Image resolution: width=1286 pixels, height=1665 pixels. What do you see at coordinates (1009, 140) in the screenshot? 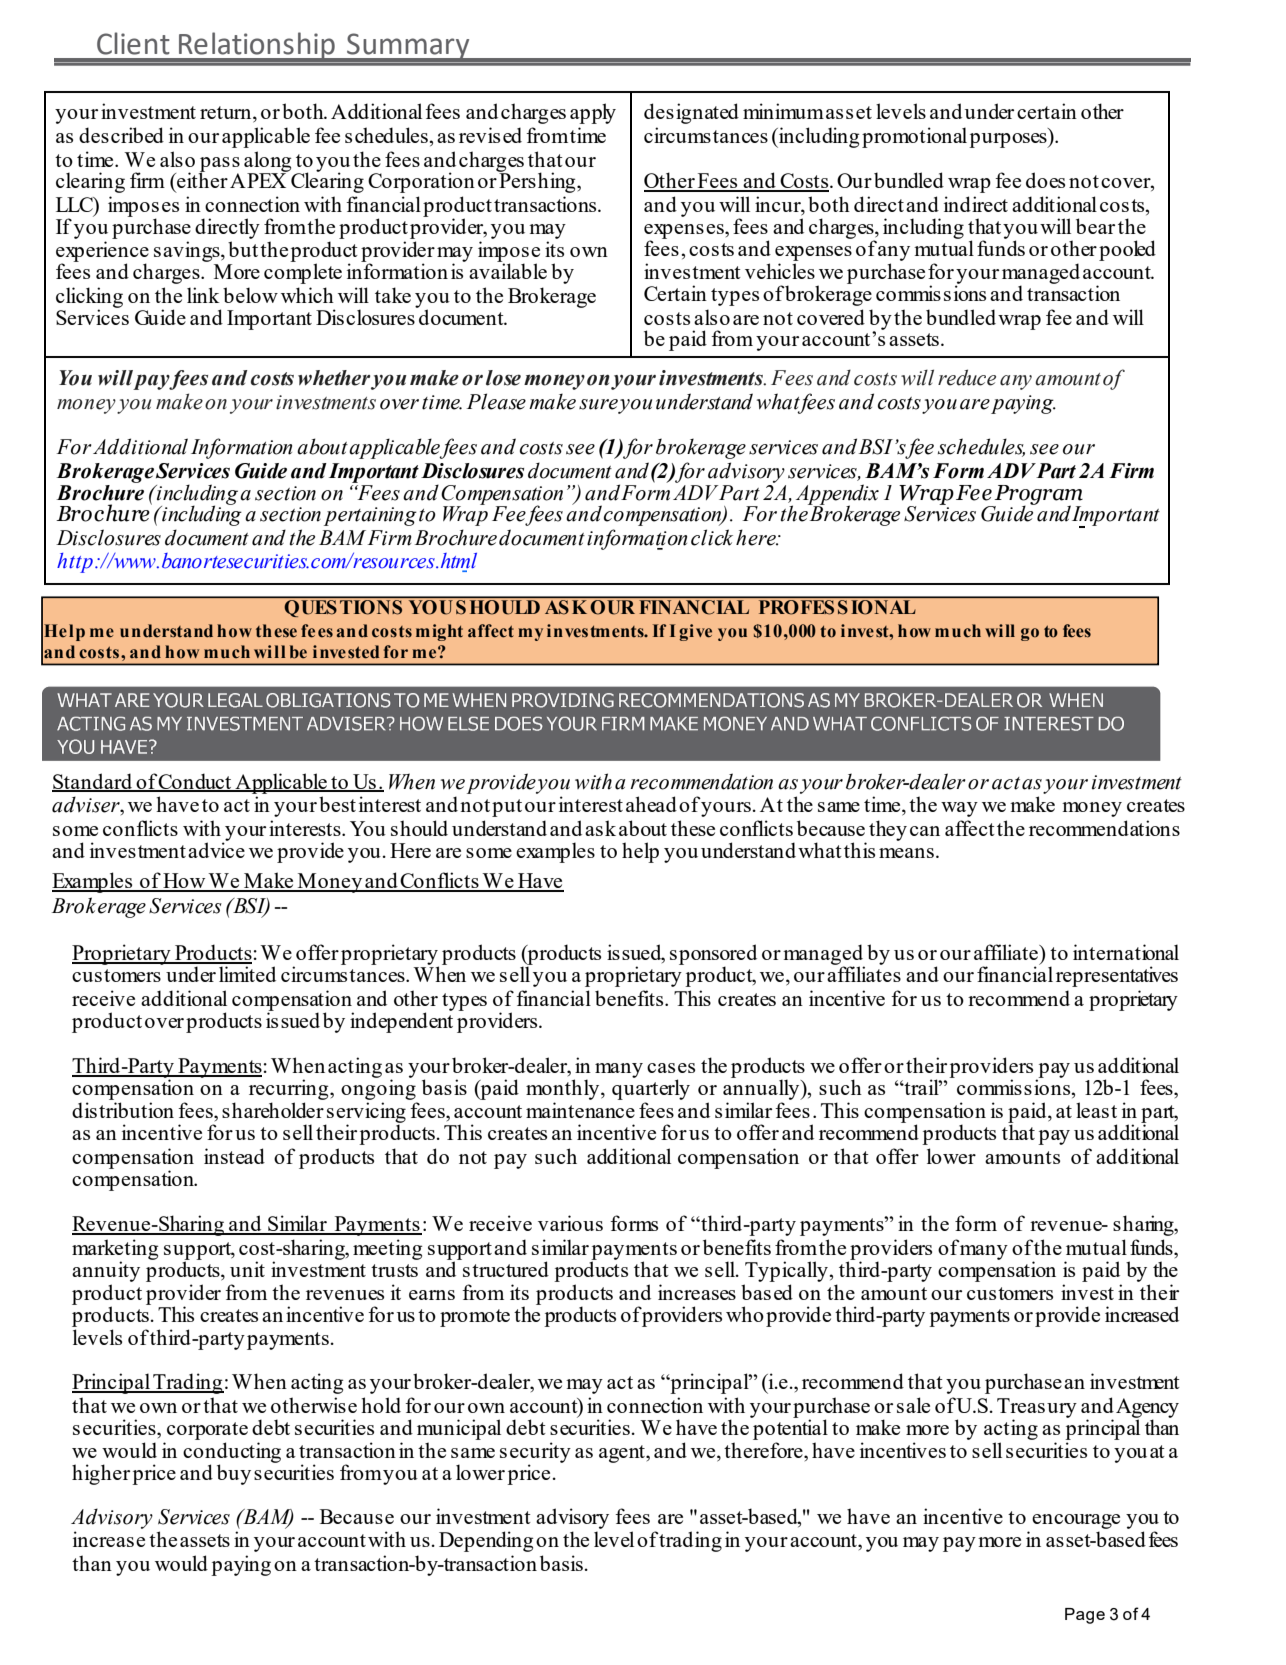
I see `purposes` at bounding box center [1009, 140].
